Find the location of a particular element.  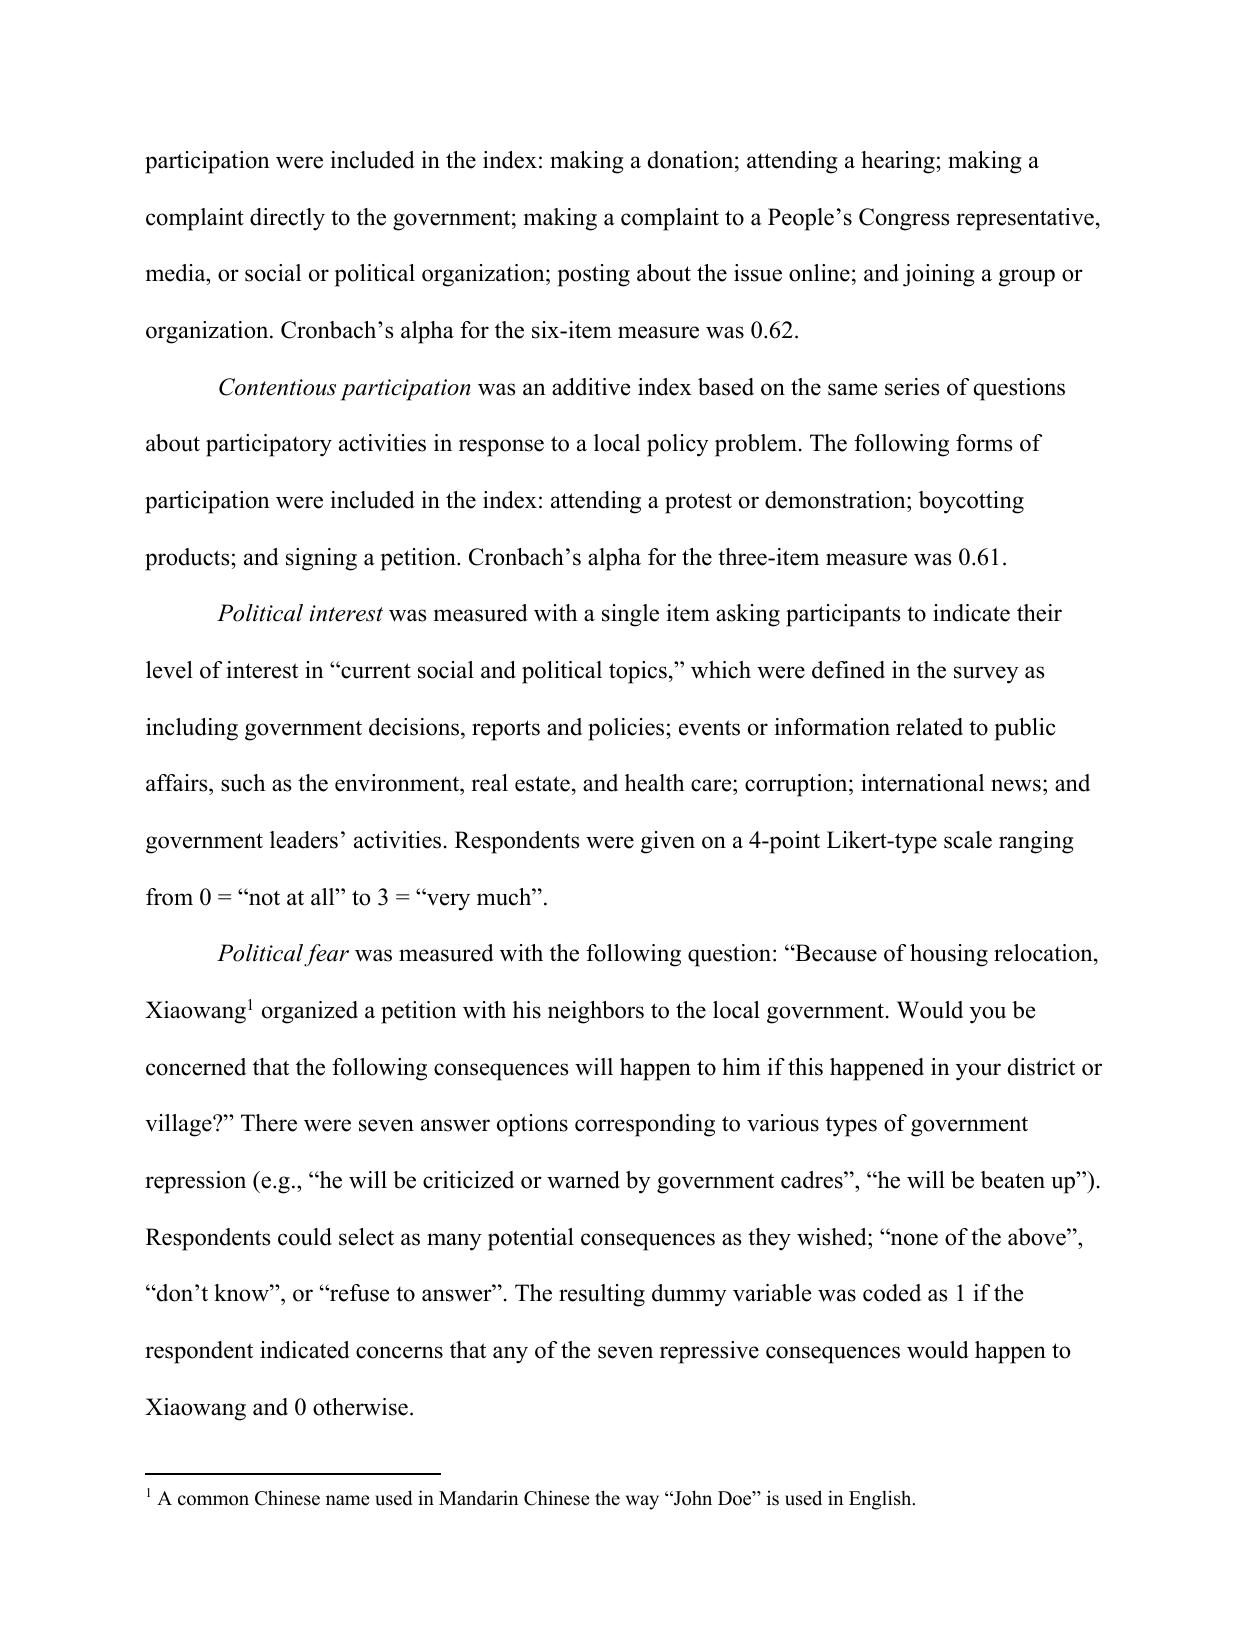

directly is located at coordinates (287, 219).
